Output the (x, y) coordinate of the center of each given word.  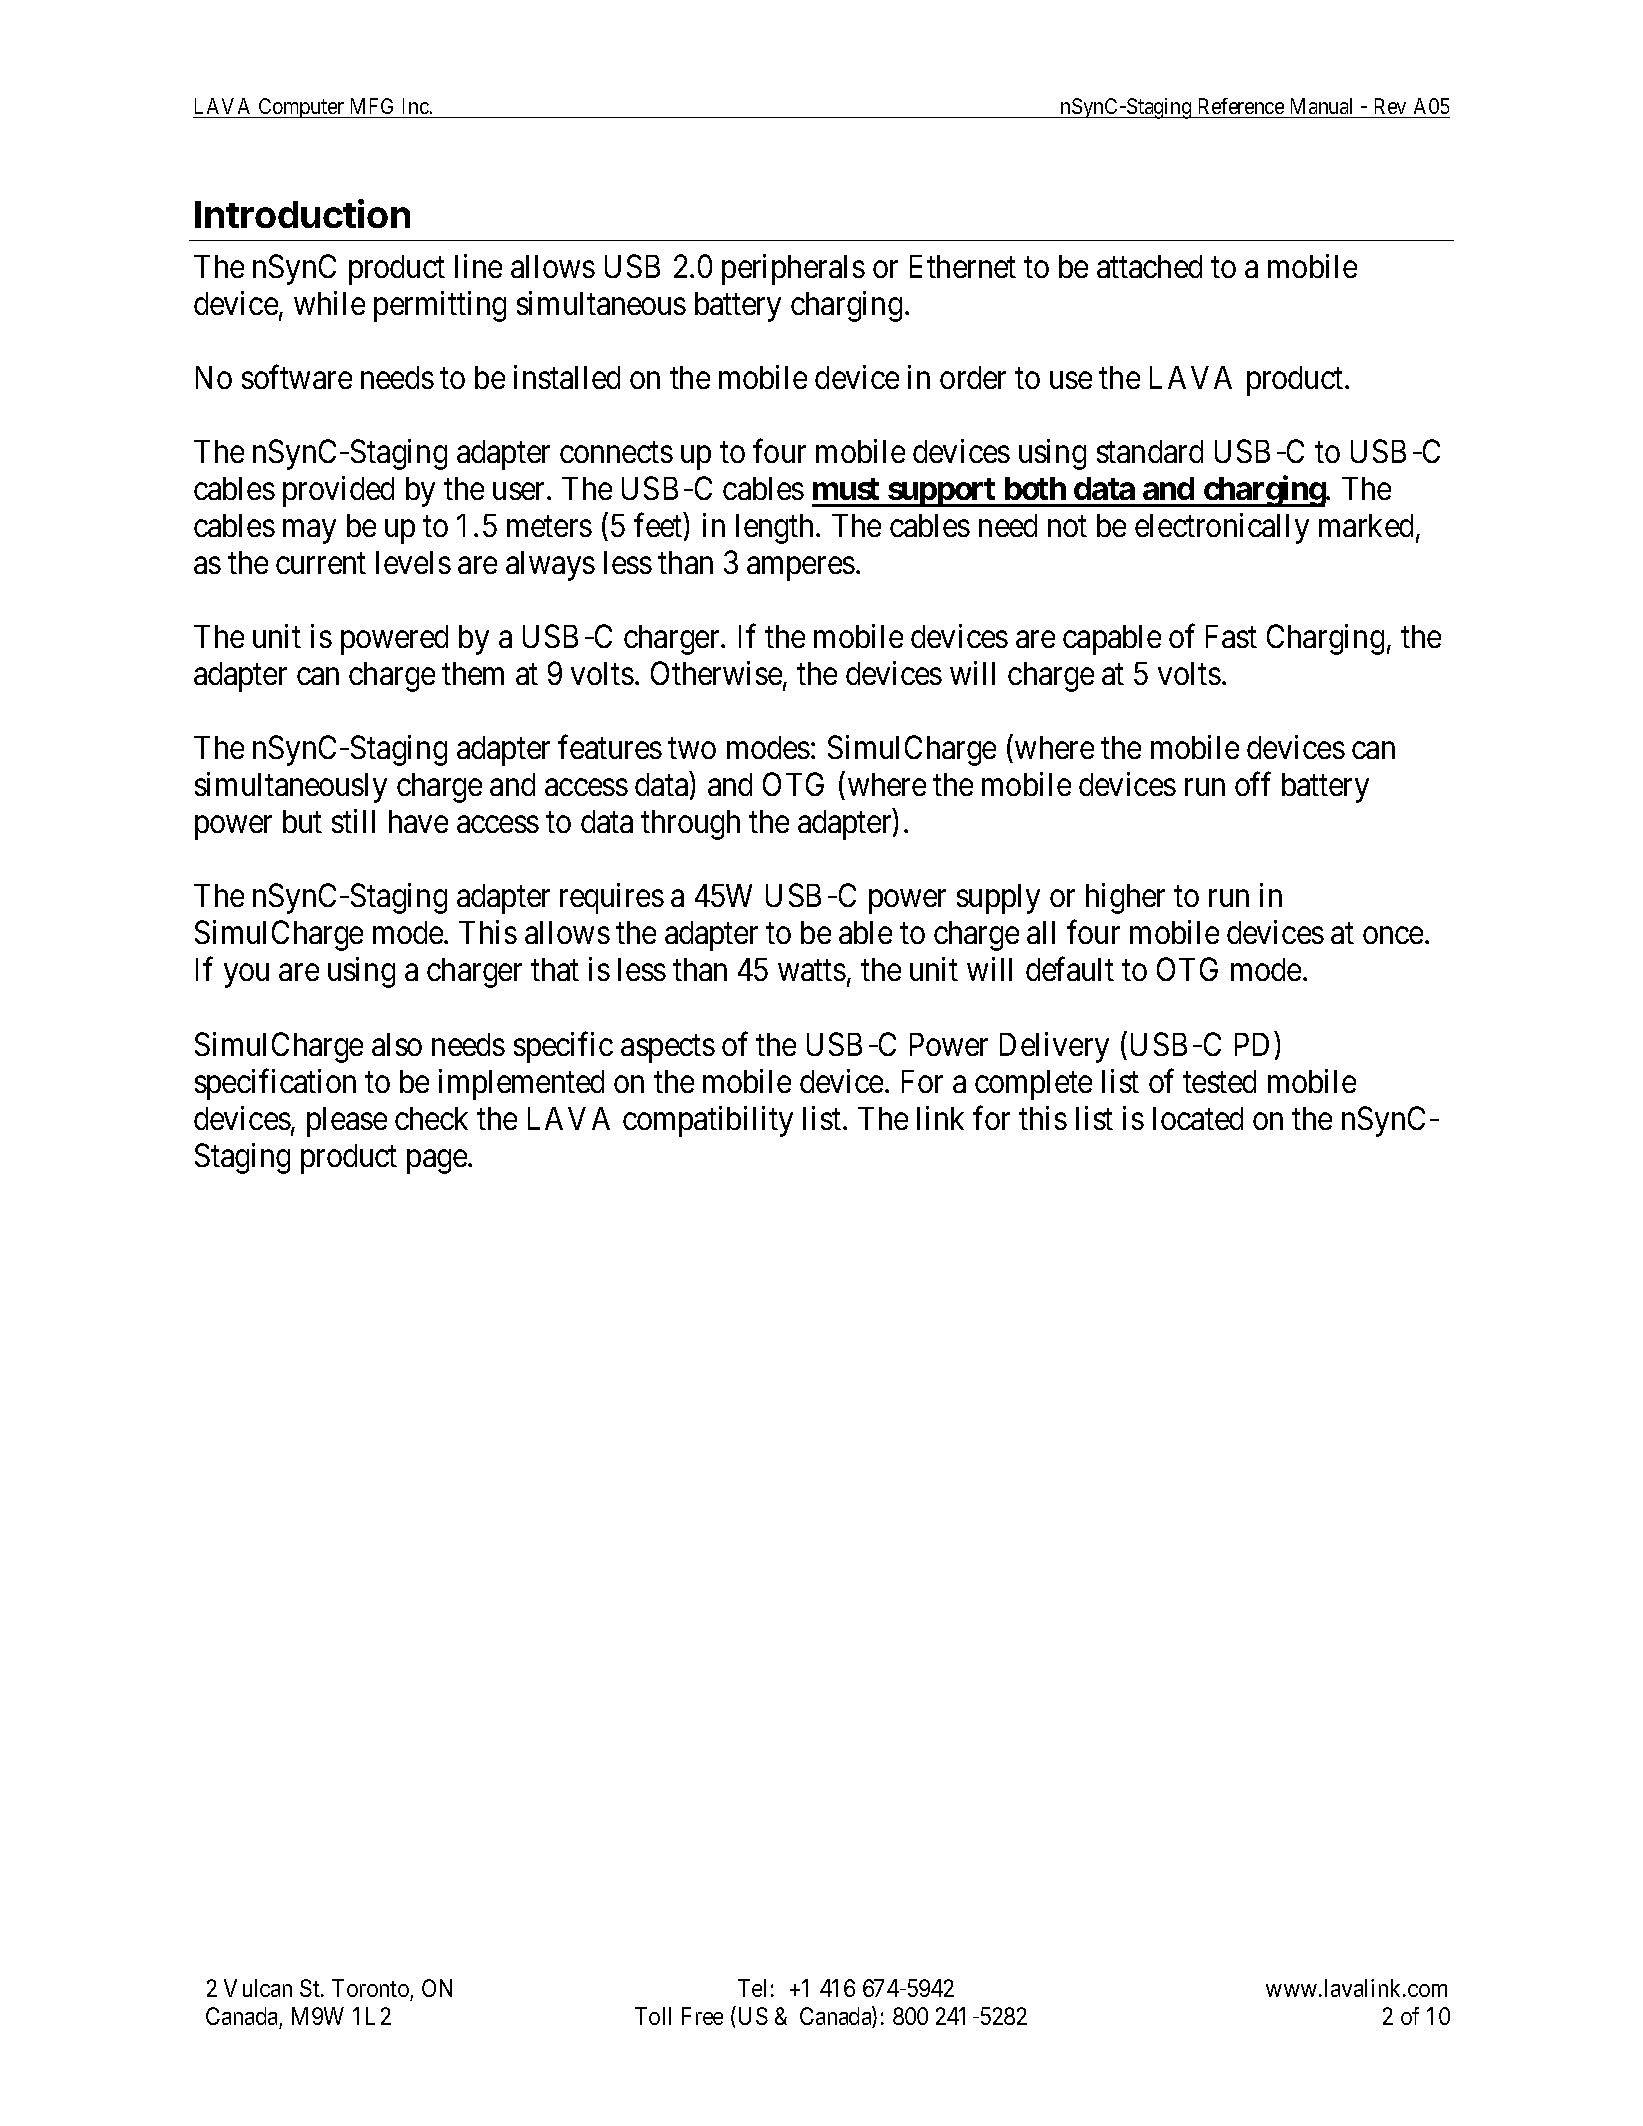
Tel (752, 1988)
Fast (1231, 636)
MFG (372, 106)
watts (812, 971)
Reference (1241, 106)
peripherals (793, 269)
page (438, 1162)
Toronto (370, 1988)
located (1198, 1118)
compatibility (708, 1121)
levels (413, 562)
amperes (801, 569)
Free (702, 2016)
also (397, 1044)
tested (1219, 1081)
